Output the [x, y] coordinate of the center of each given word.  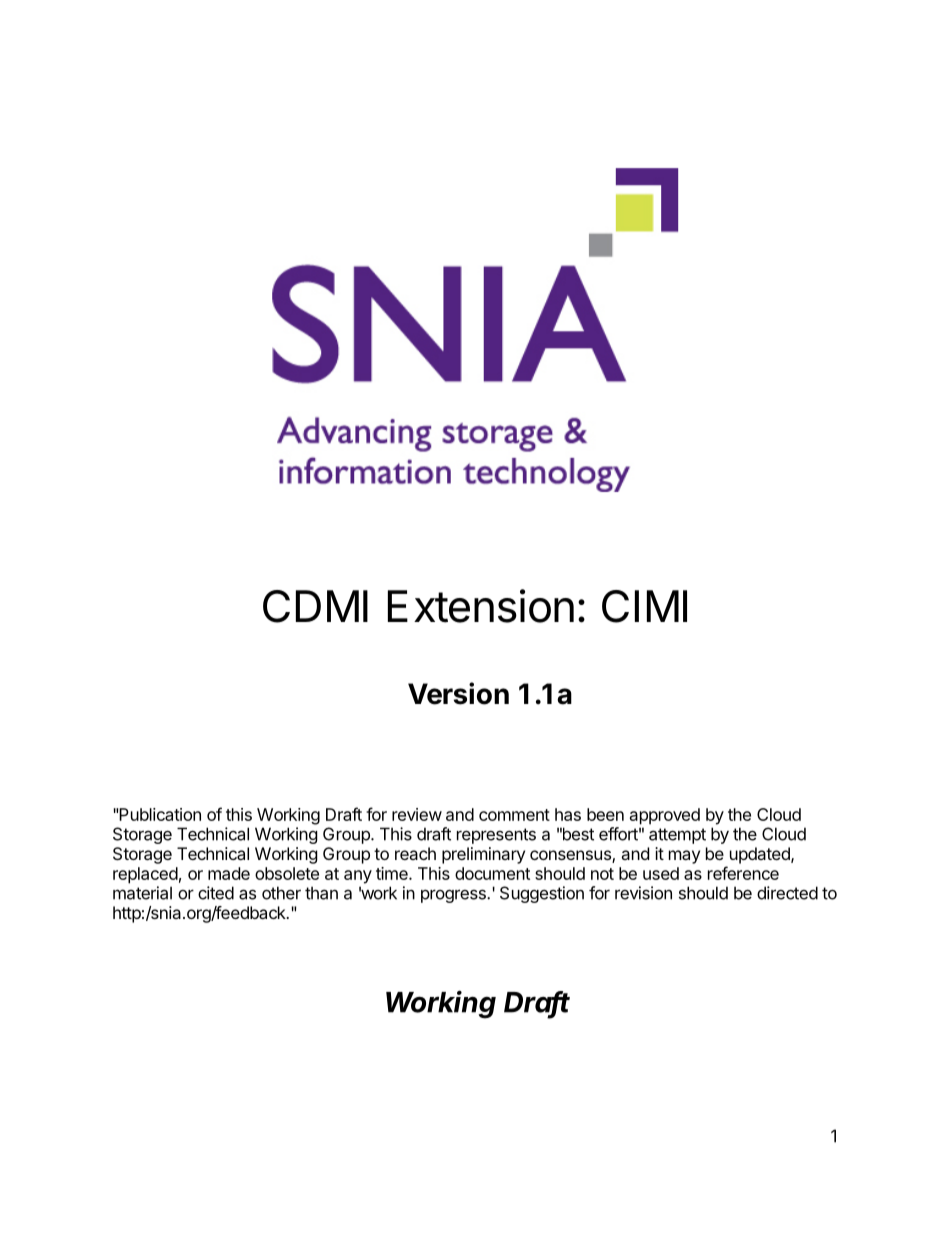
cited [216, 893]
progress [454, 896]
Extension [481, 606]
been [605, 814]
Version [458, 693]
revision [643, 893]
